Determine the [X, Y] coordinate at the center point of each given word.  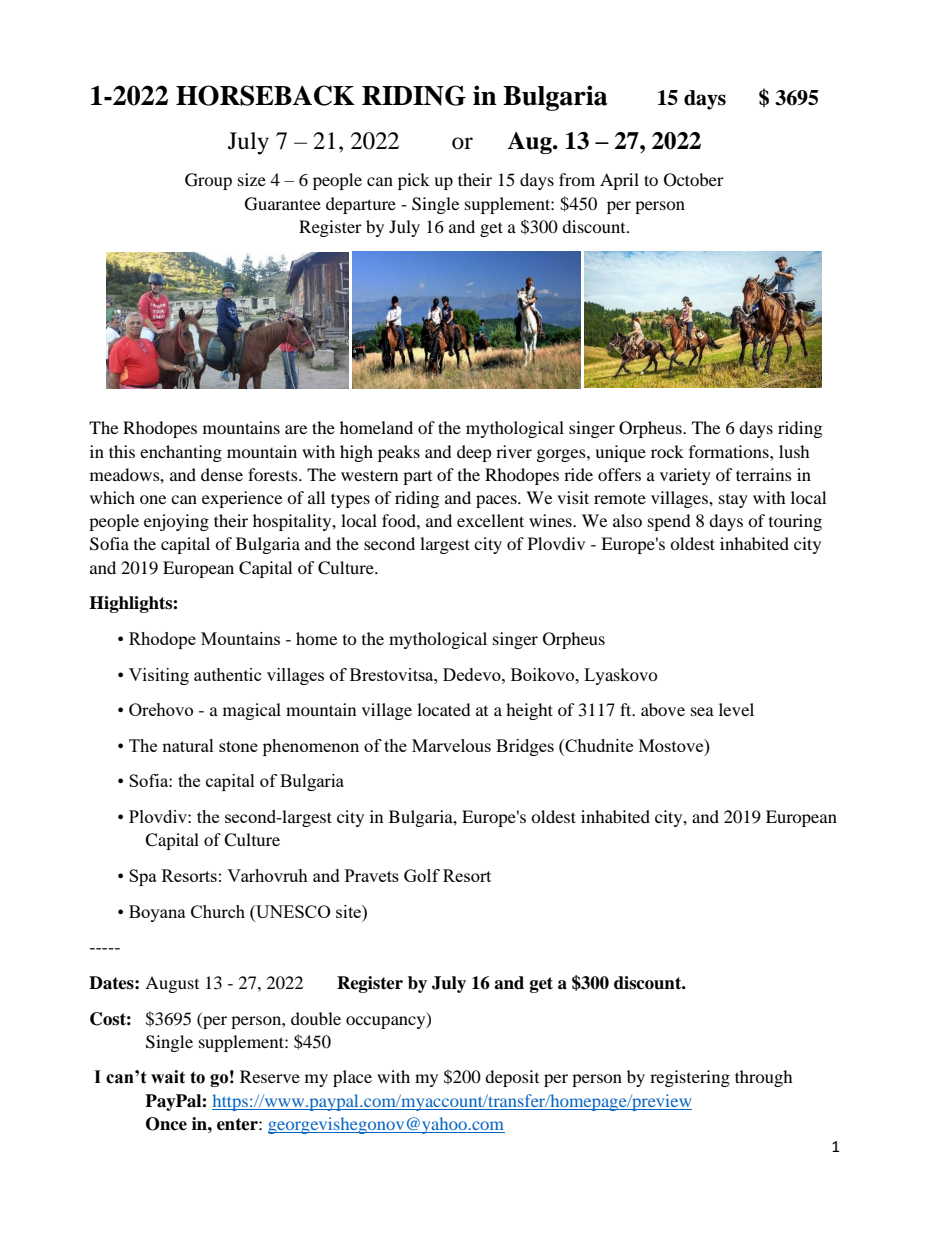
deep [474, 453]
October [694, 180]
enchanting [181, 453]
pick [414, 181]
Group [208, 181]
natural [188, 745]
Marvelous [451, 745]
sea [702, 711]
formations [730, 451]
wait [168, 1077]
